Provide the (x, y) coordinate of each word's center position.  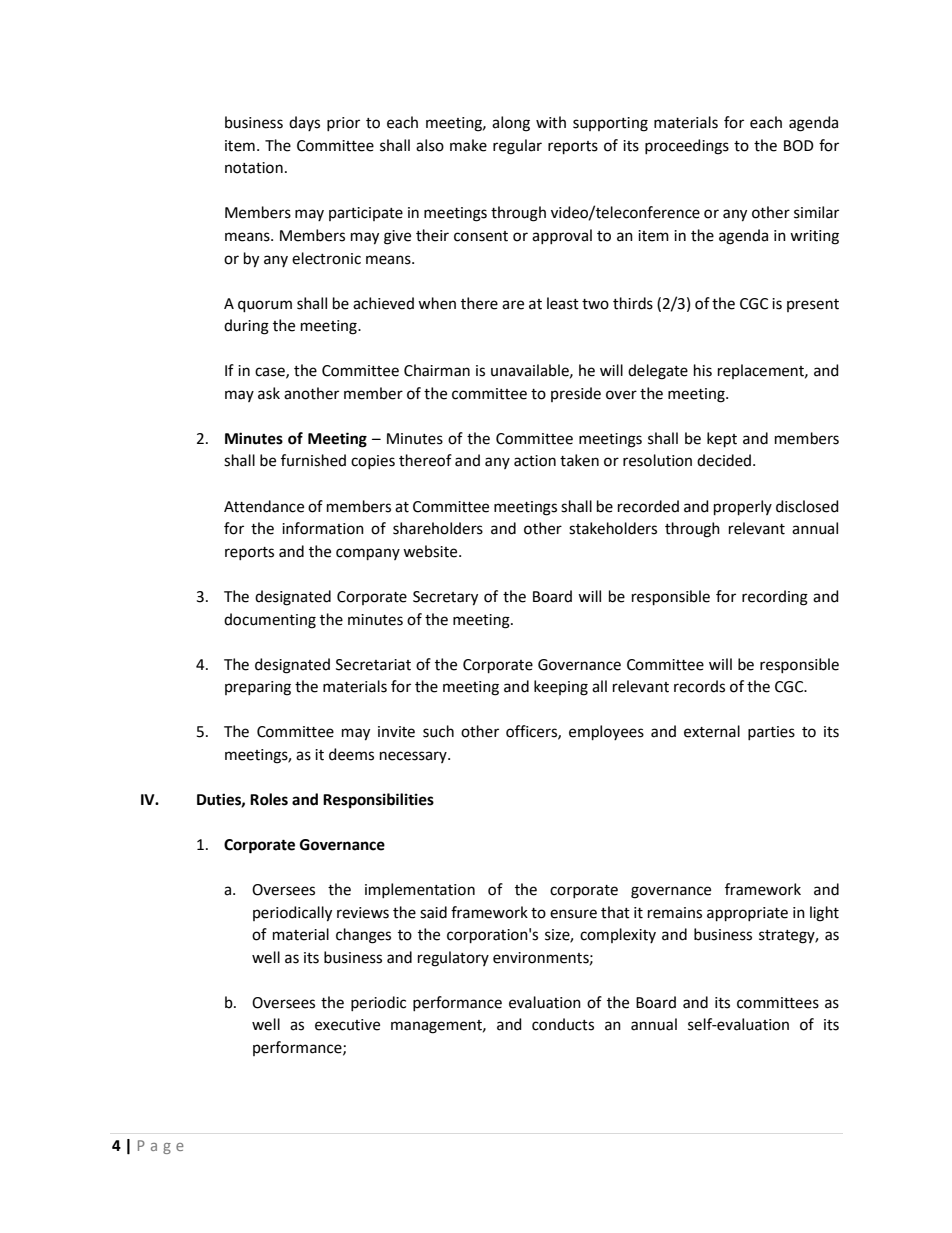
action (535, 461)
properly (743, 507)
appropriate (747, 914)
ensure (573, 914)
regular (517, 147)
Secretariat (373, 665)
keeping (561, 688)
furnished (313, 460)
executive (347, 1025)
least (563, 303)
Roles (269, 799)
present (813, 305)
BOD (799, 146)
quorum (265, 306)
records (699, 686)
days (304, 123)
